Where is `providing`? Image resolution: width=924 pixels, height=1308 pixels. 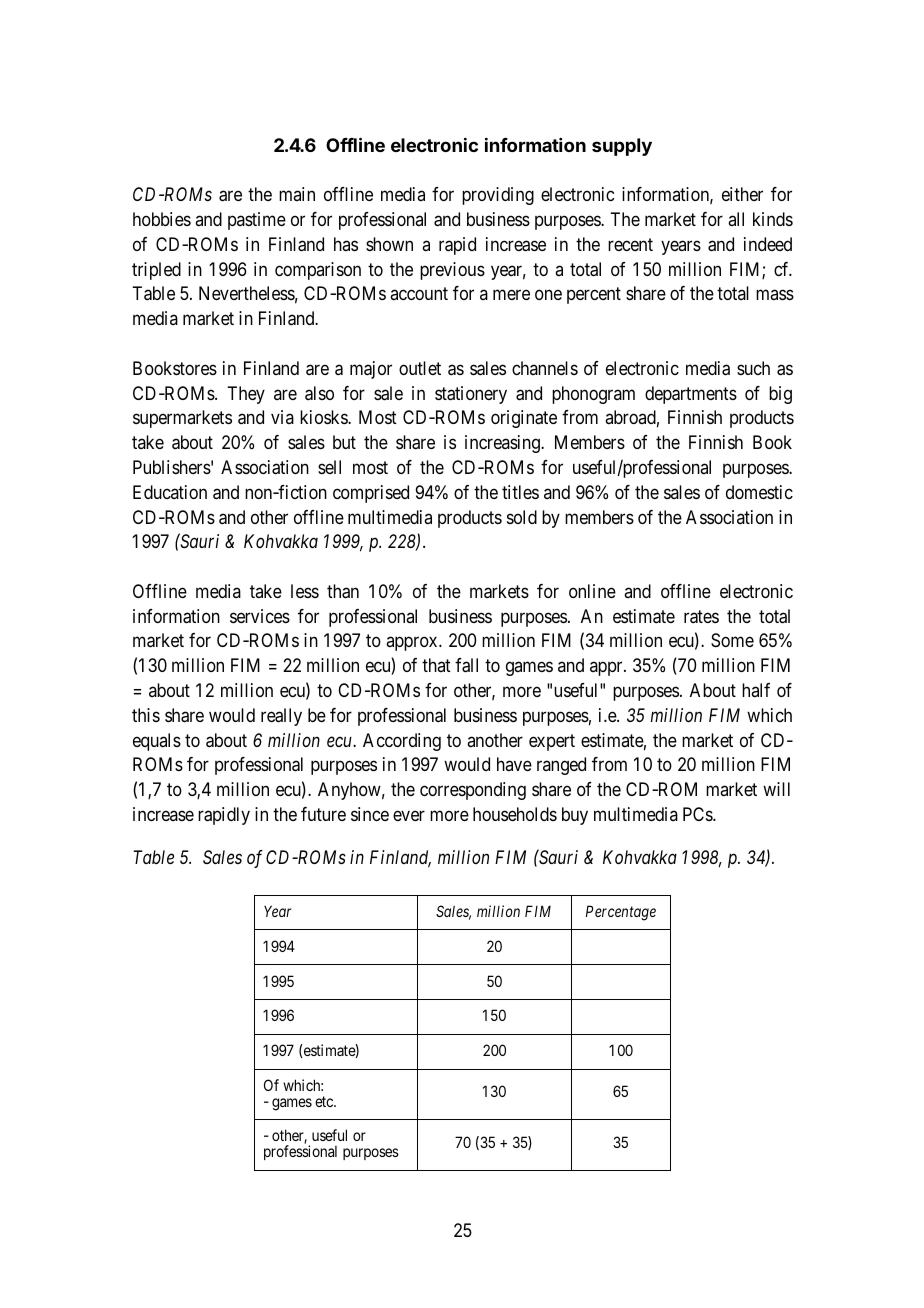
providing is located at coordinates (498, 196).
